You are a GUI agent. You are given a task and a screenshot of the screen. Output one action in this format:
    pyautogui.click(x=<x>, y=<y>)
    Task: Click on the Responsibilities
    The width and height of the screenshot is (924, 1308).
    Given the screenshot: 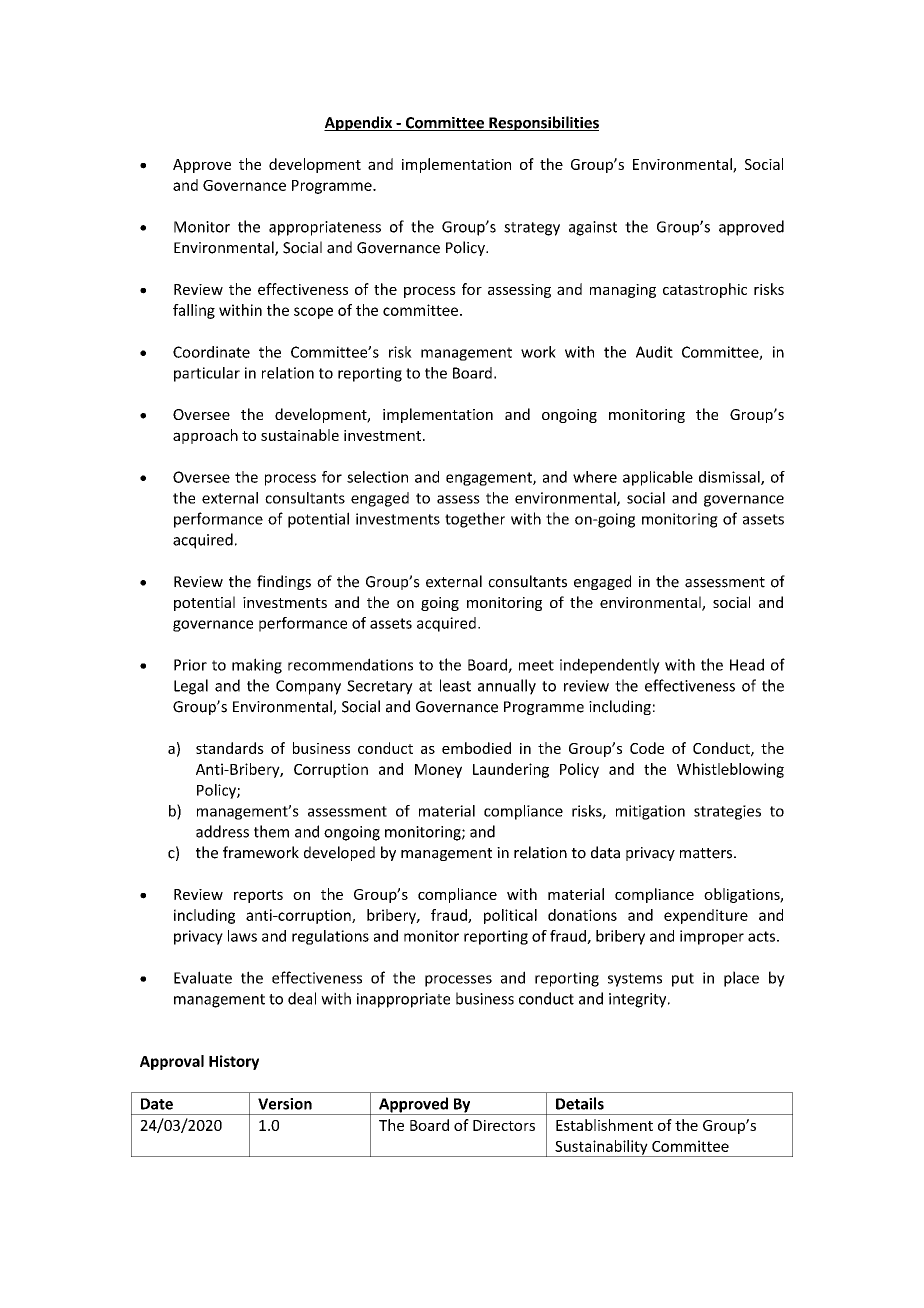 What is the action you would take?
    pyautogui.click(x=543, y=123)
